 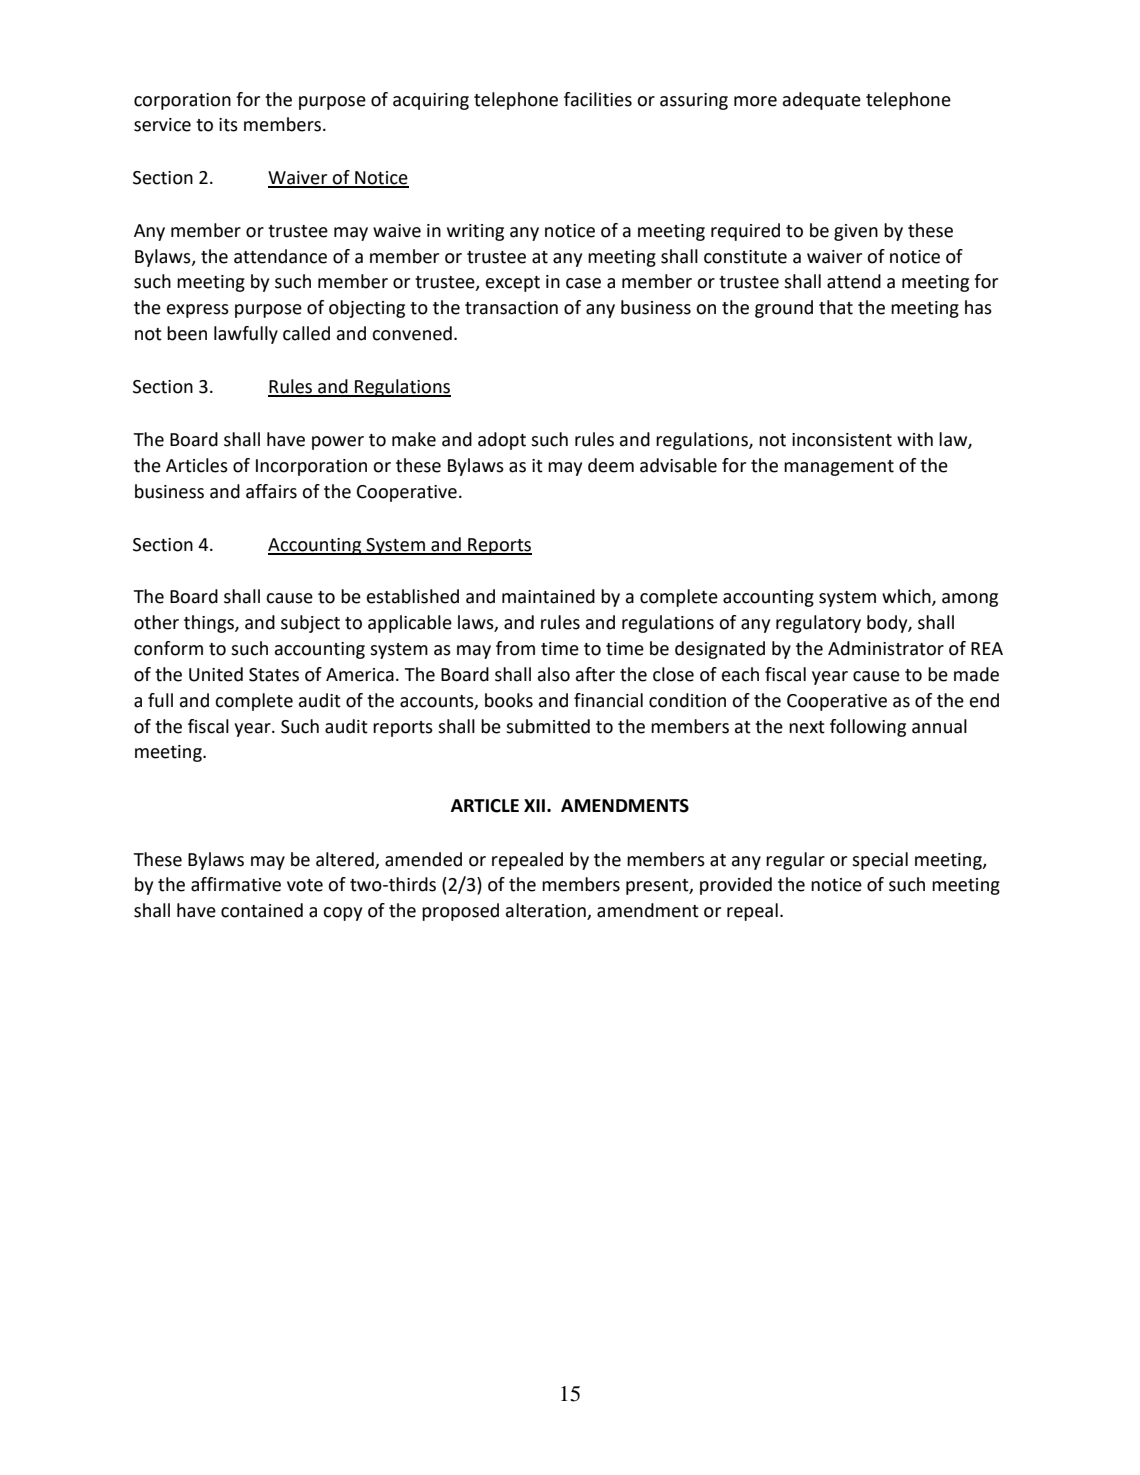 What do you see at coordinates (210, 624) in the document?
I see `things` at bounding box center [210, 624].
